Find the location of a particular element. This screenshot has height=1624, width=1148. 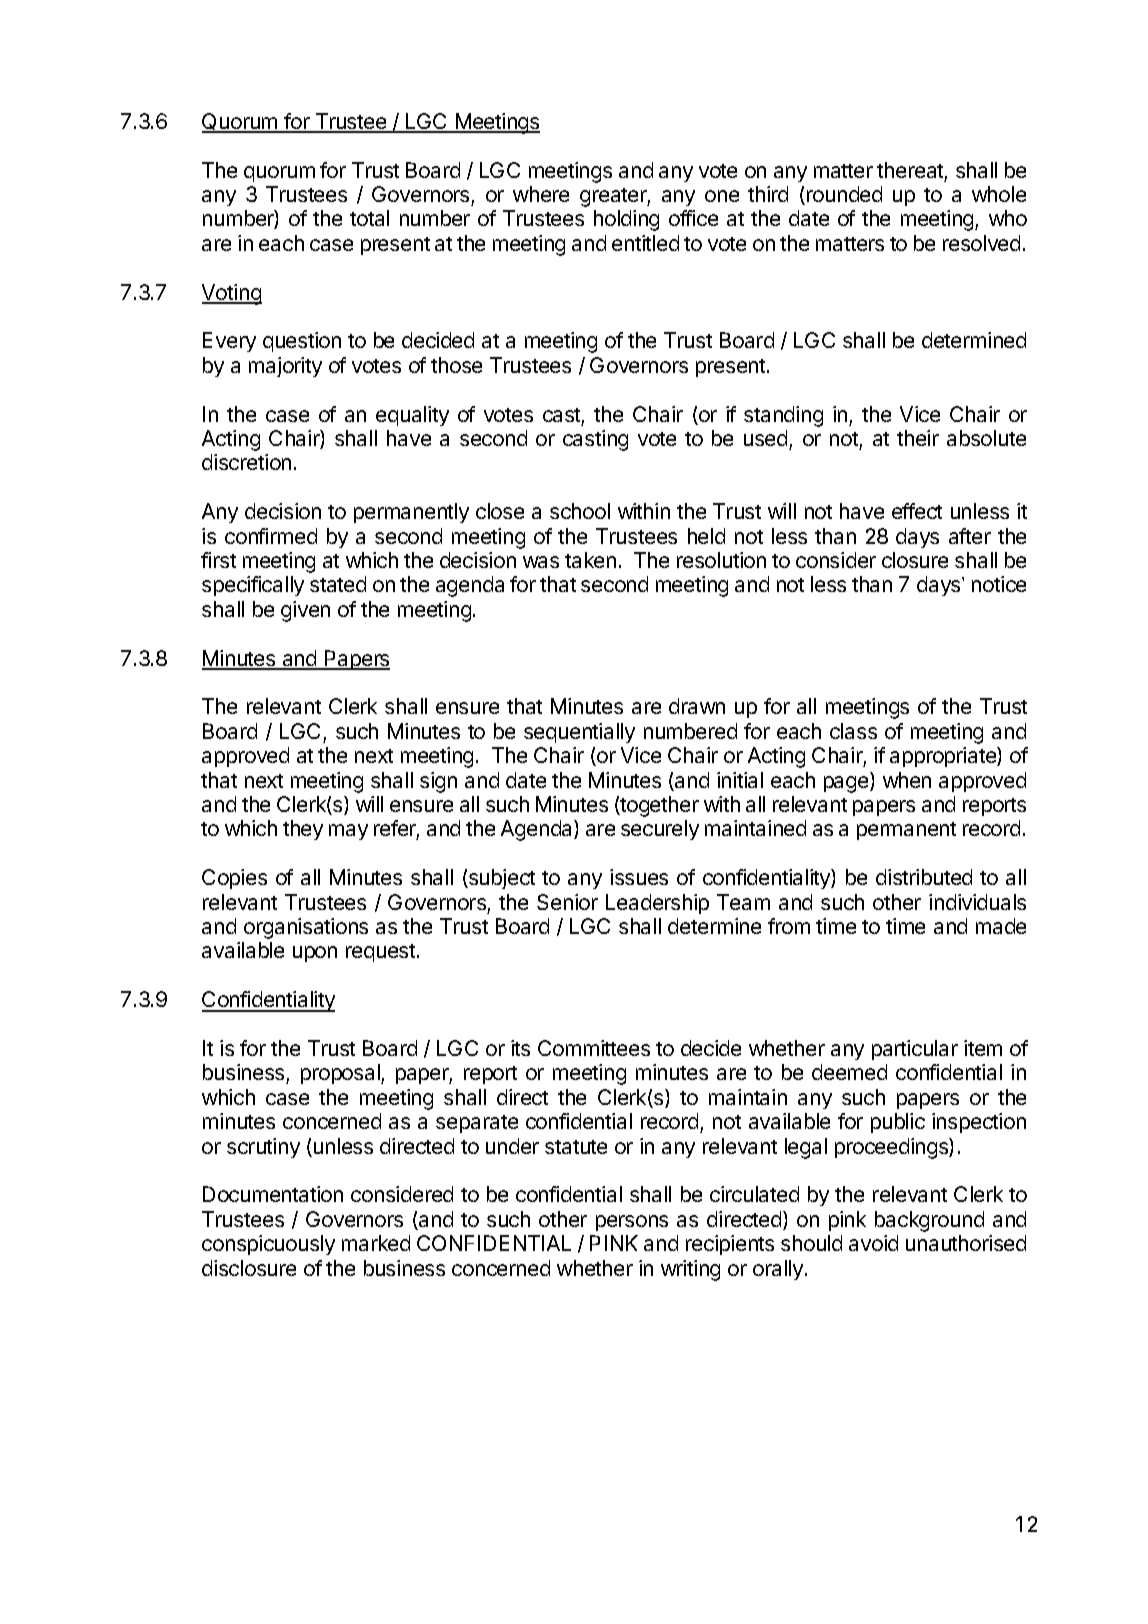

Senior is located at coordinates (567, 902).
